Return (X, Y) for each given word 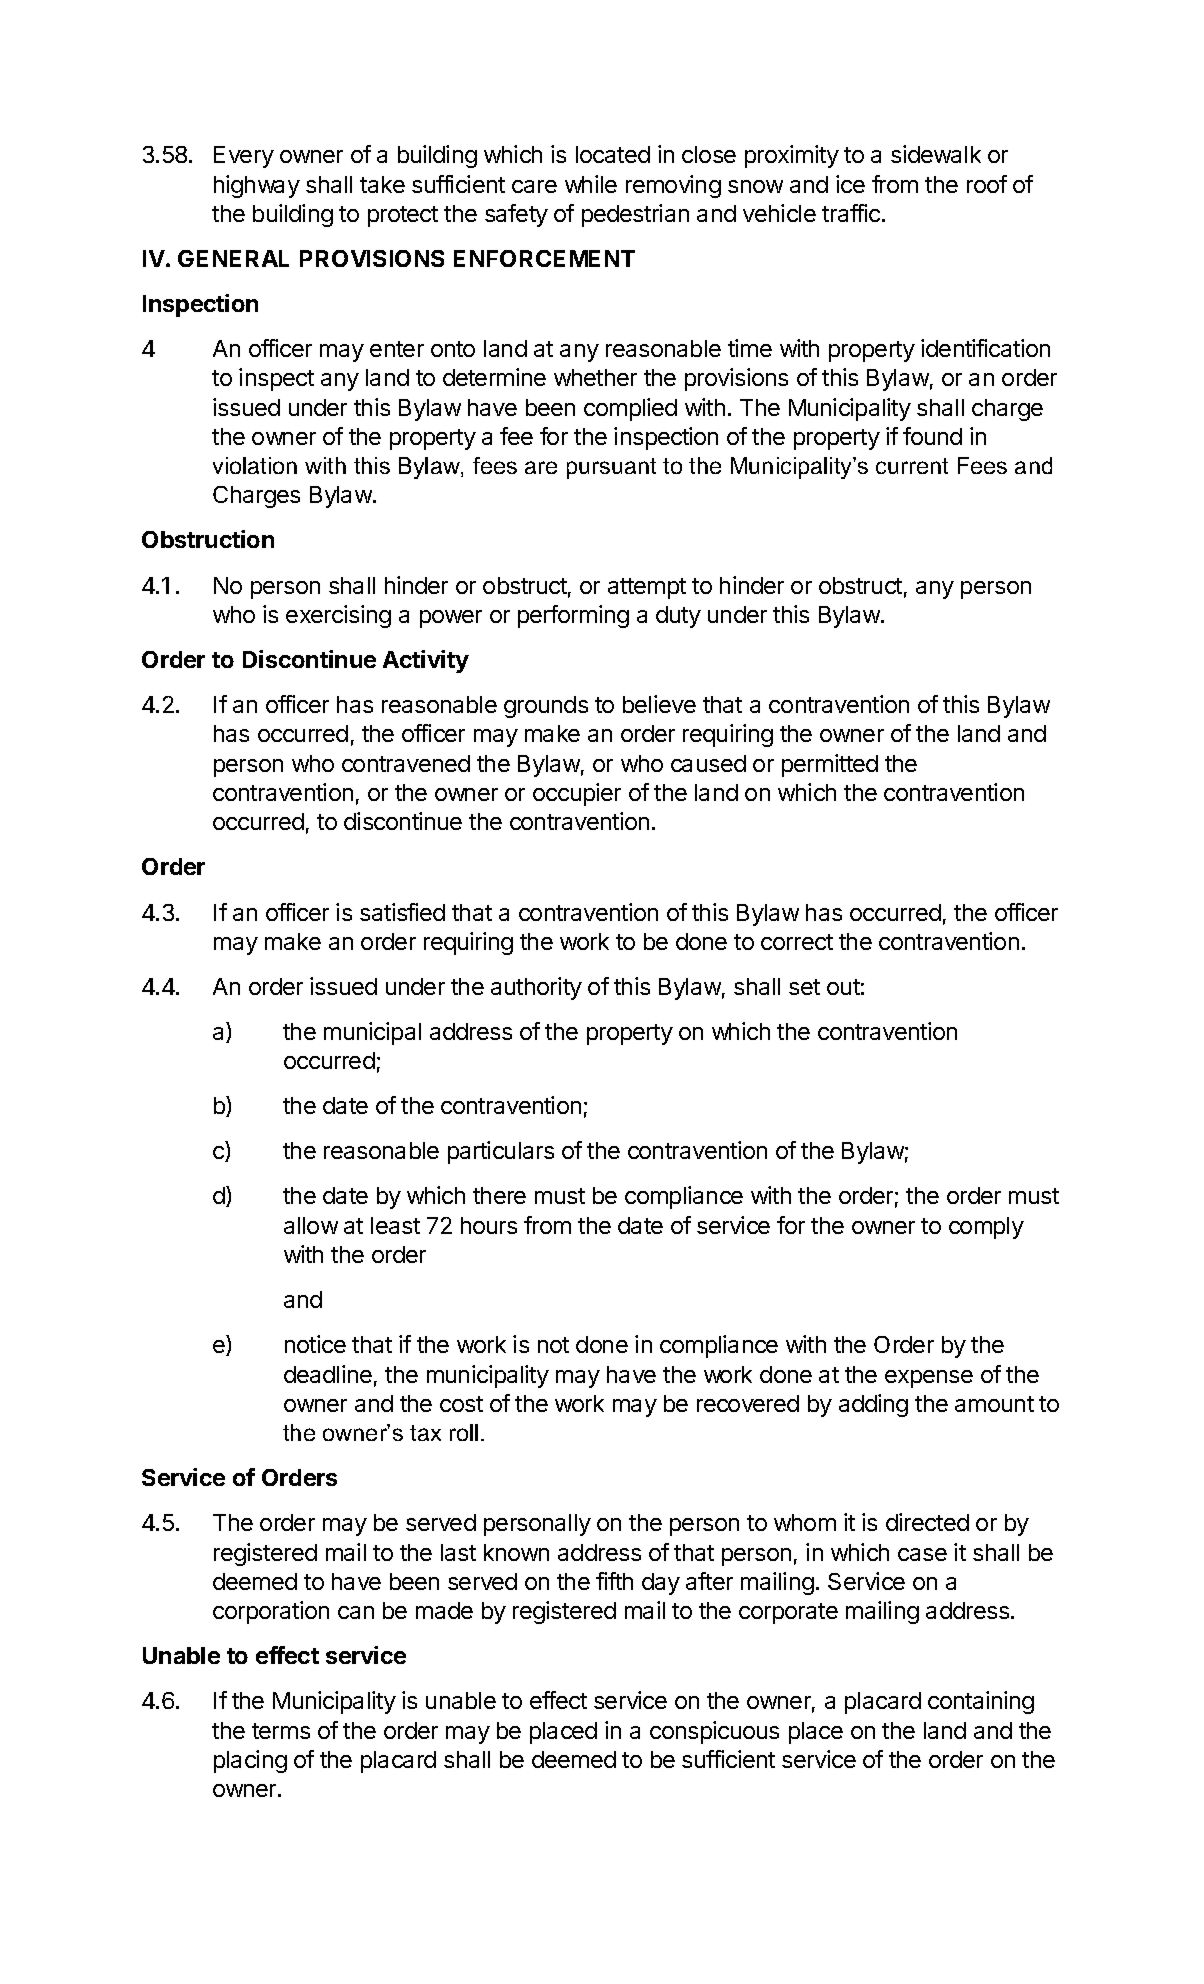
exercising (338, 616)
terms (281, 1731)
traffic (852, 213)
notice (315, 1344)
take (382, 184)
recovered (748, 1403)
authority (536, 988)
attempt (647, 588)
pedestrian (635, 215)
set (804, 987)
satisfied (402, 912)
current (912, 466)
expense (929, 1379)
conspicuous (714, 1732)
